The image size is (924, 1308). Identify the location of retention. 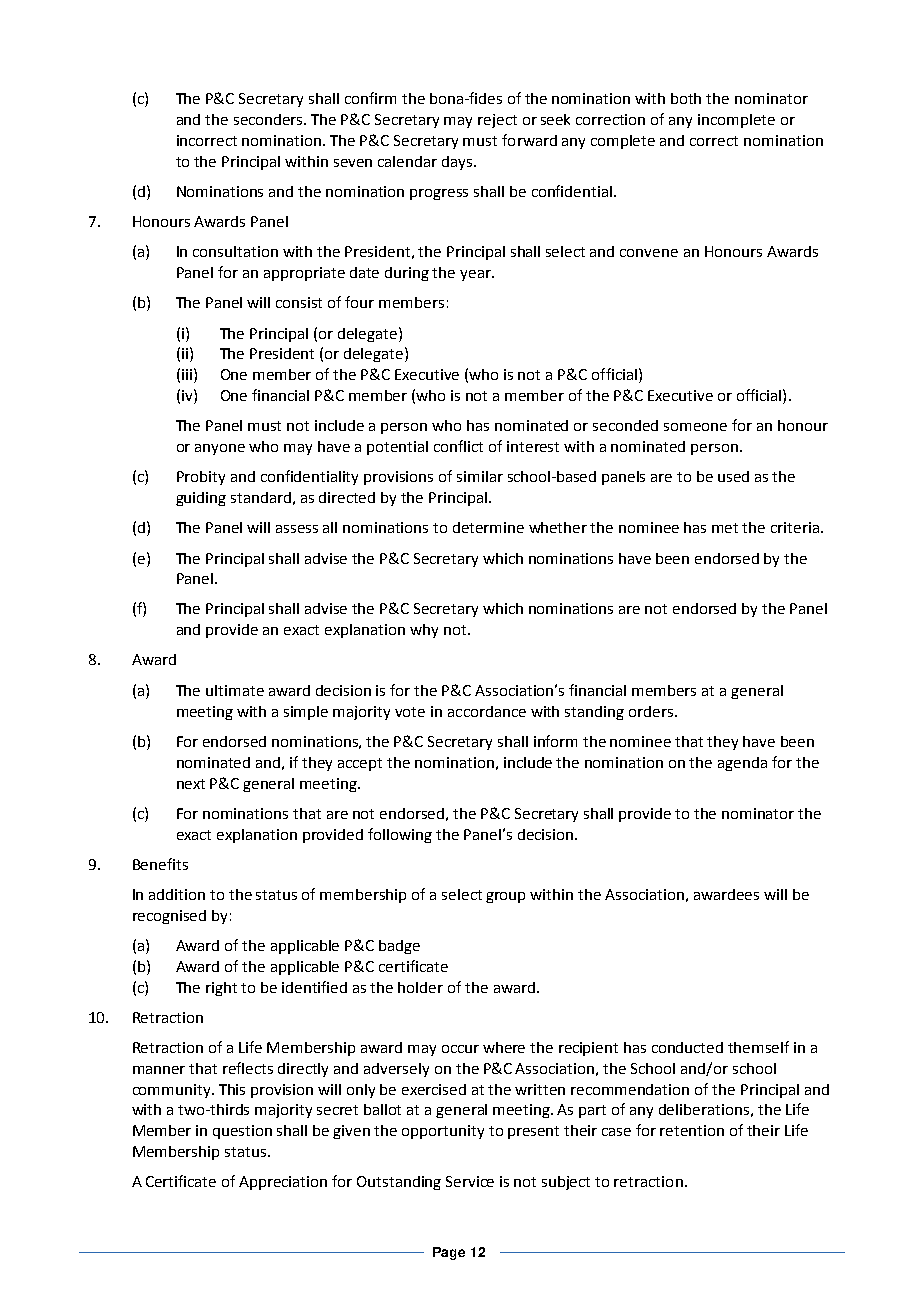
(692, 1130).
